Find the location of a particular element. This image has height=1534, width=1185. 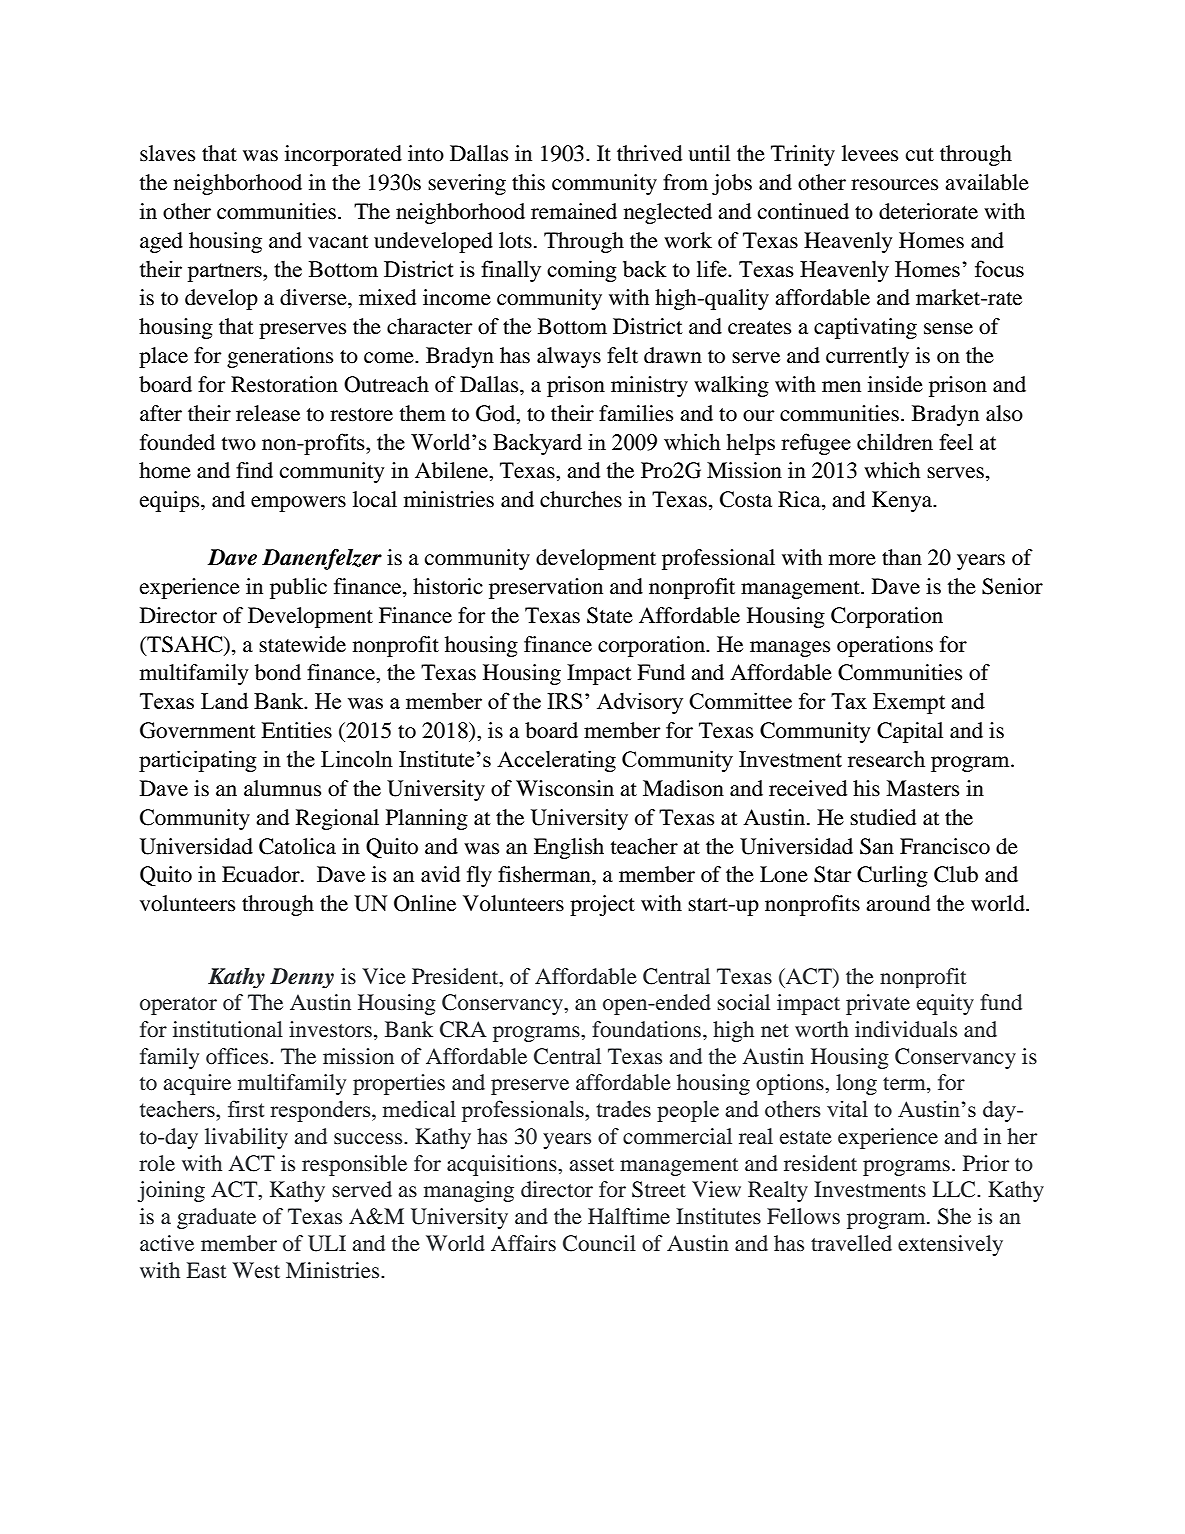

Advisory is located at coordinates (640, 703).
